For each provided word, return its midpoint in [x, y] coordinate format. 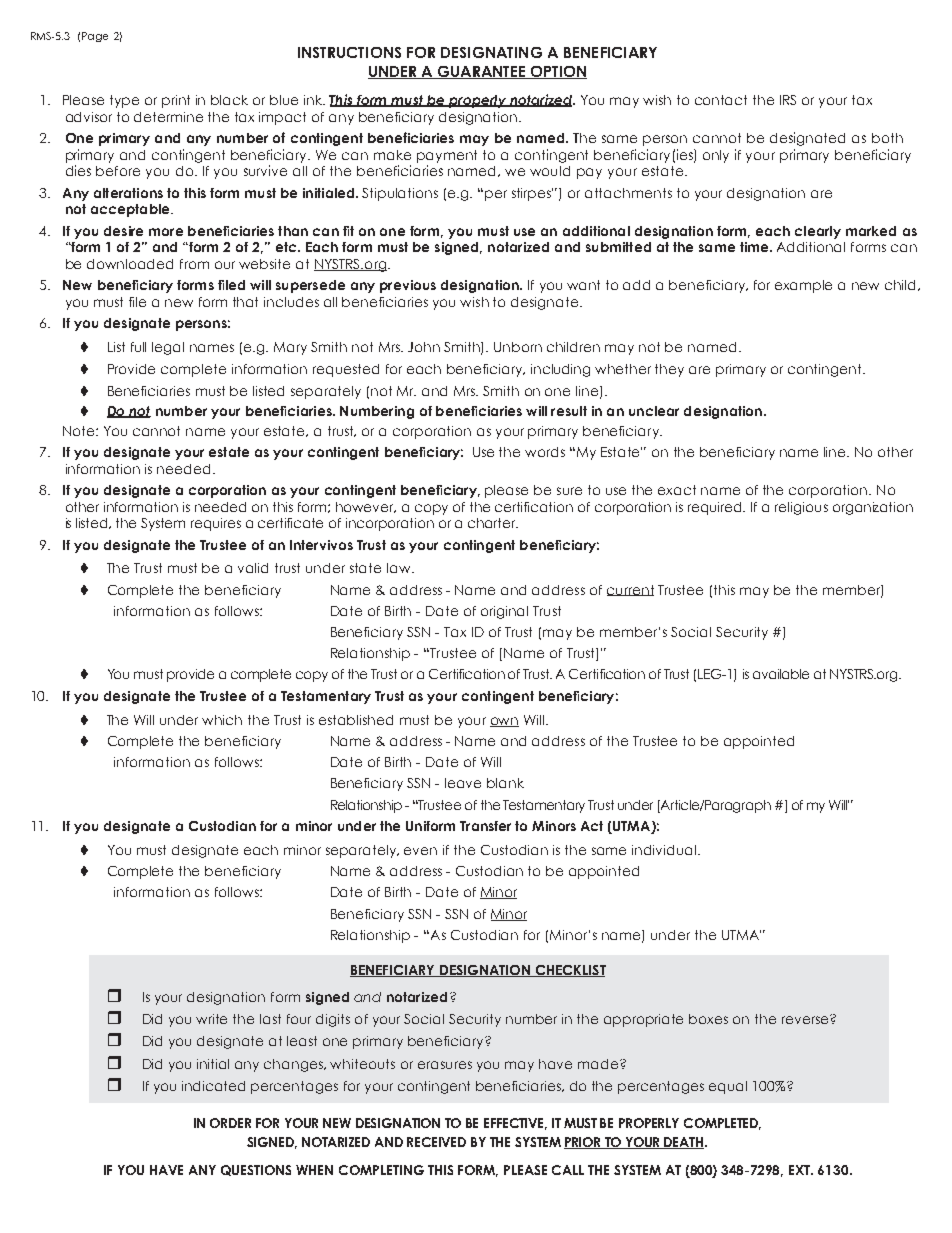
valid [253, 568]
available [781, 674]
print [176, 101]
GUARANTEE [481, 72]
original [504, 612]
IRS [788, 100]
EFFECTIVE [515, 1124]
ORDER [230, 1123]
